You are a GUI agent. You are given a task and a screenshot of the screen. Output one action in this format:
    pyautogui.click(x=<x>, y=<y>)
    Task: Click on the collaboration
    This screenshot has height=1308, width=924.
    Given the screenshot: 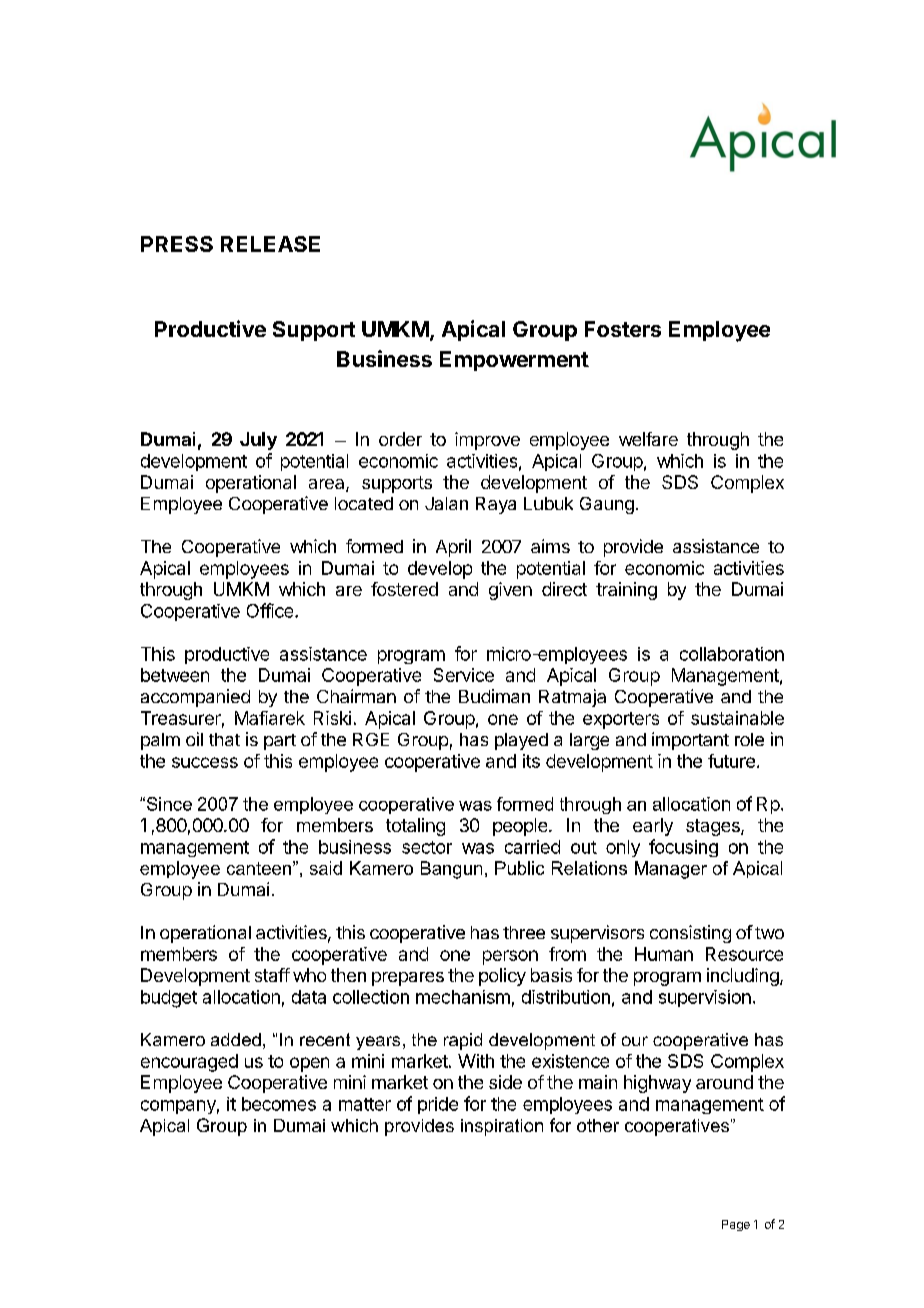 What is the action you would take?
    pyautogui.click(x=732, y=654)
